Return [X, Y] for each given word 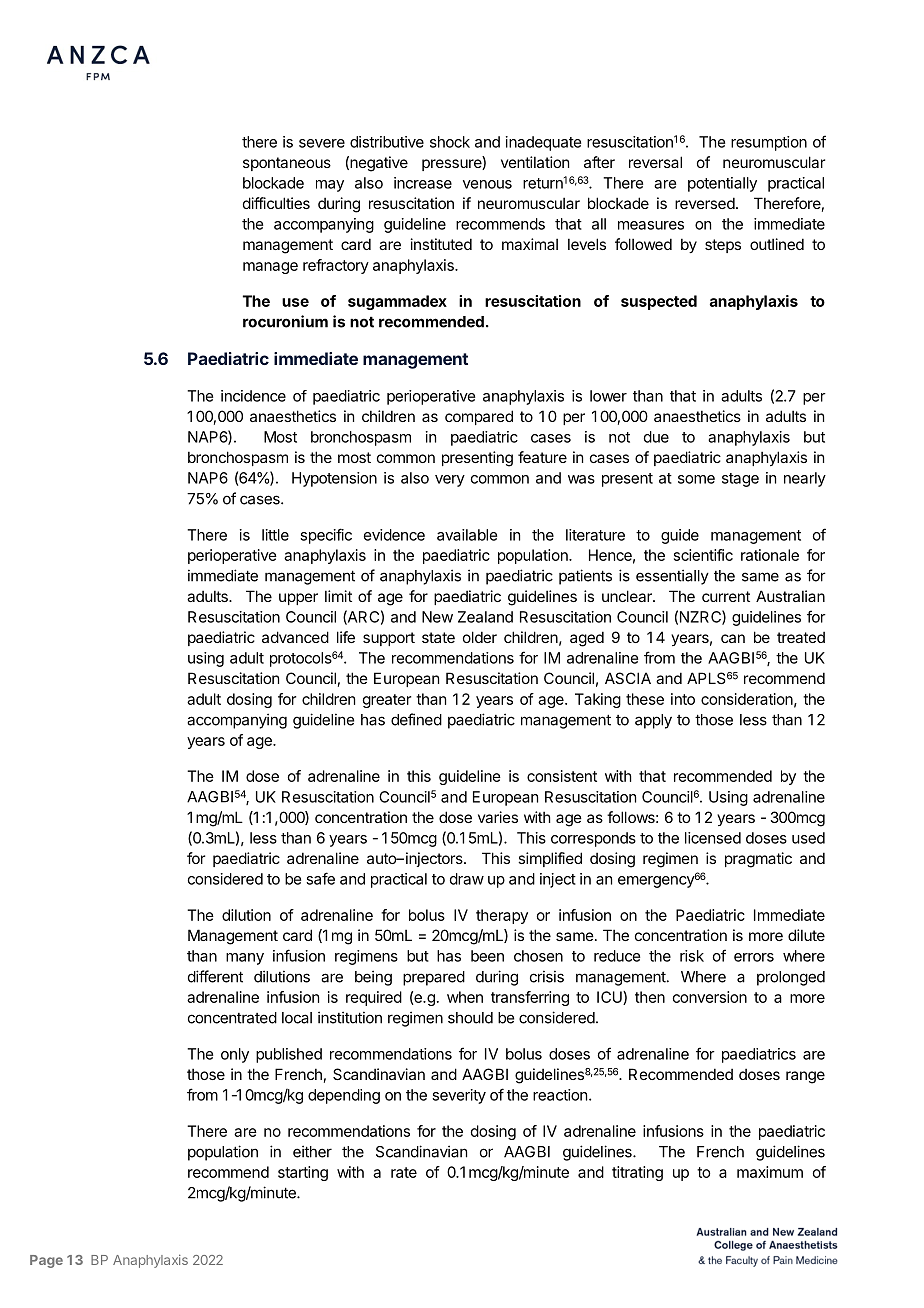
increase [423, 183]
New [437, 617]
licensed [713, 838]
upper [298, 599]
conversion [710, 997]
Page [46, 1261]
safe [320, 878]
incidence [253, 396]
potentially [722, 184]
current [726, 596]
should [470, 1018]
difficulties [276, 203]
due [656, 437]
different [215, 976]
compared [479, 417]
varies [498, 817]
